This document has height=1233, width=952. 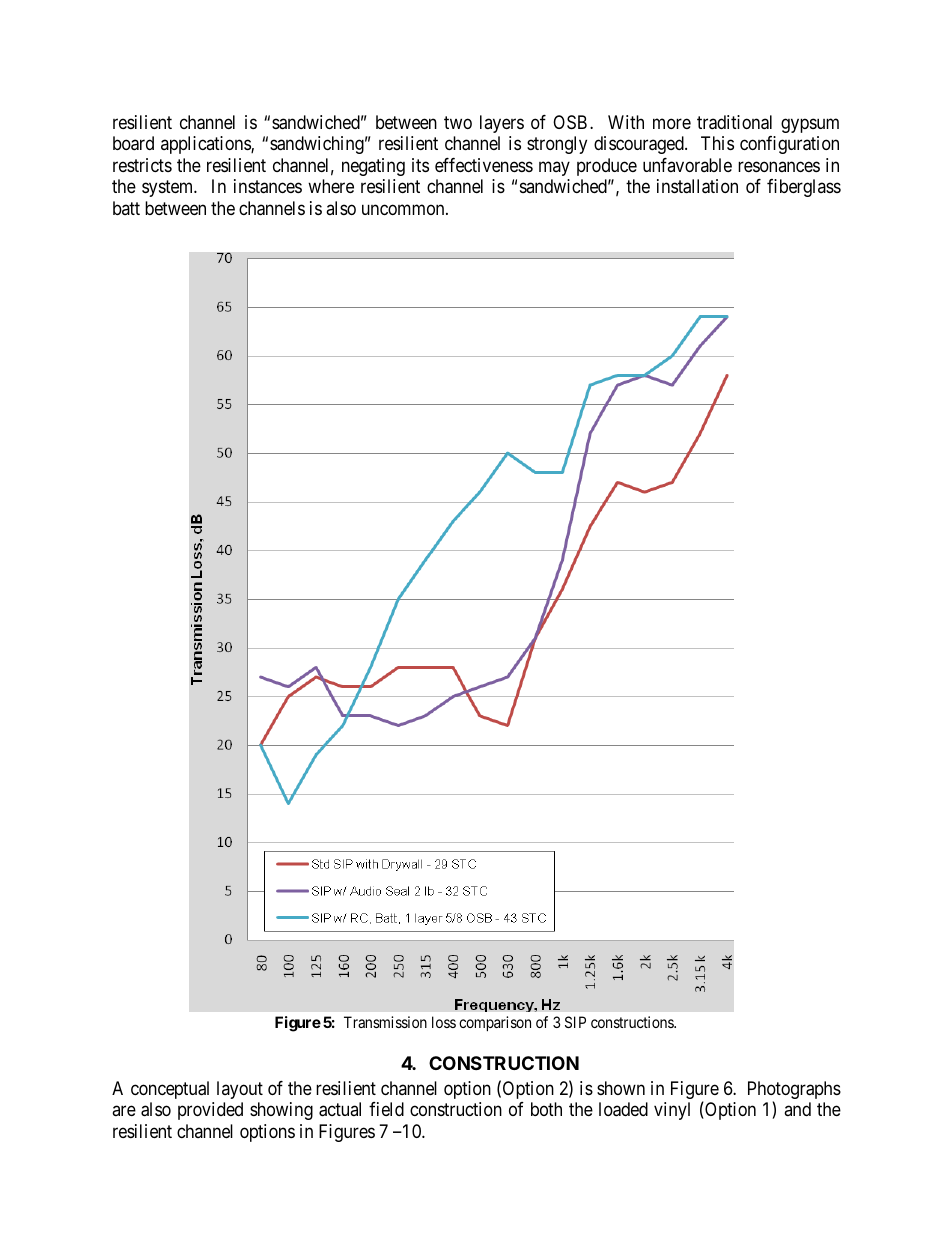 What do you see at coordinates (484, 165) in the document?
I see `effectiveness` at bounding box center [484, 165].
